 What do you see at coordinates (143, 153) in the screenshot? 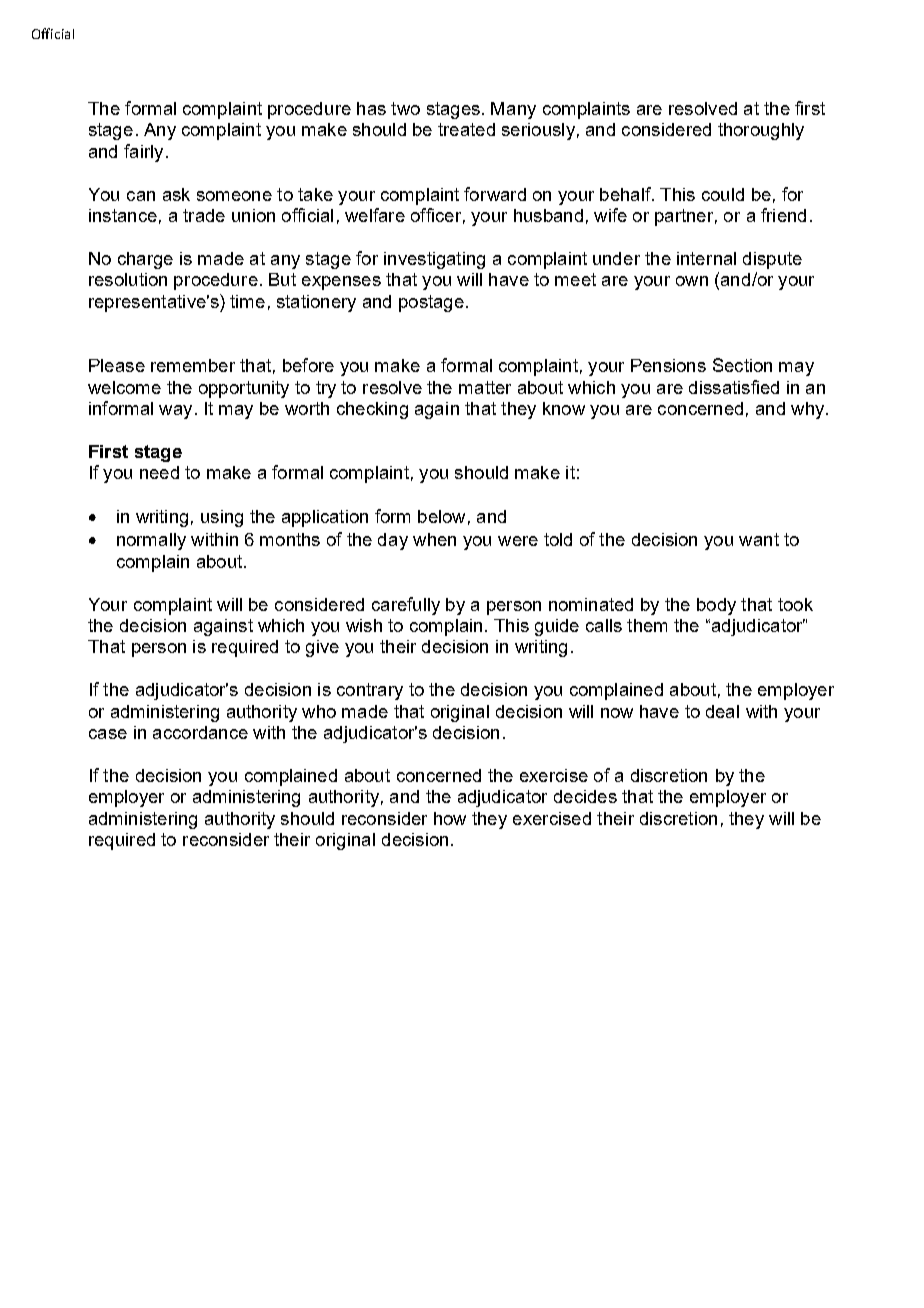
I see `fairly` at bounding box center [143, 153].
